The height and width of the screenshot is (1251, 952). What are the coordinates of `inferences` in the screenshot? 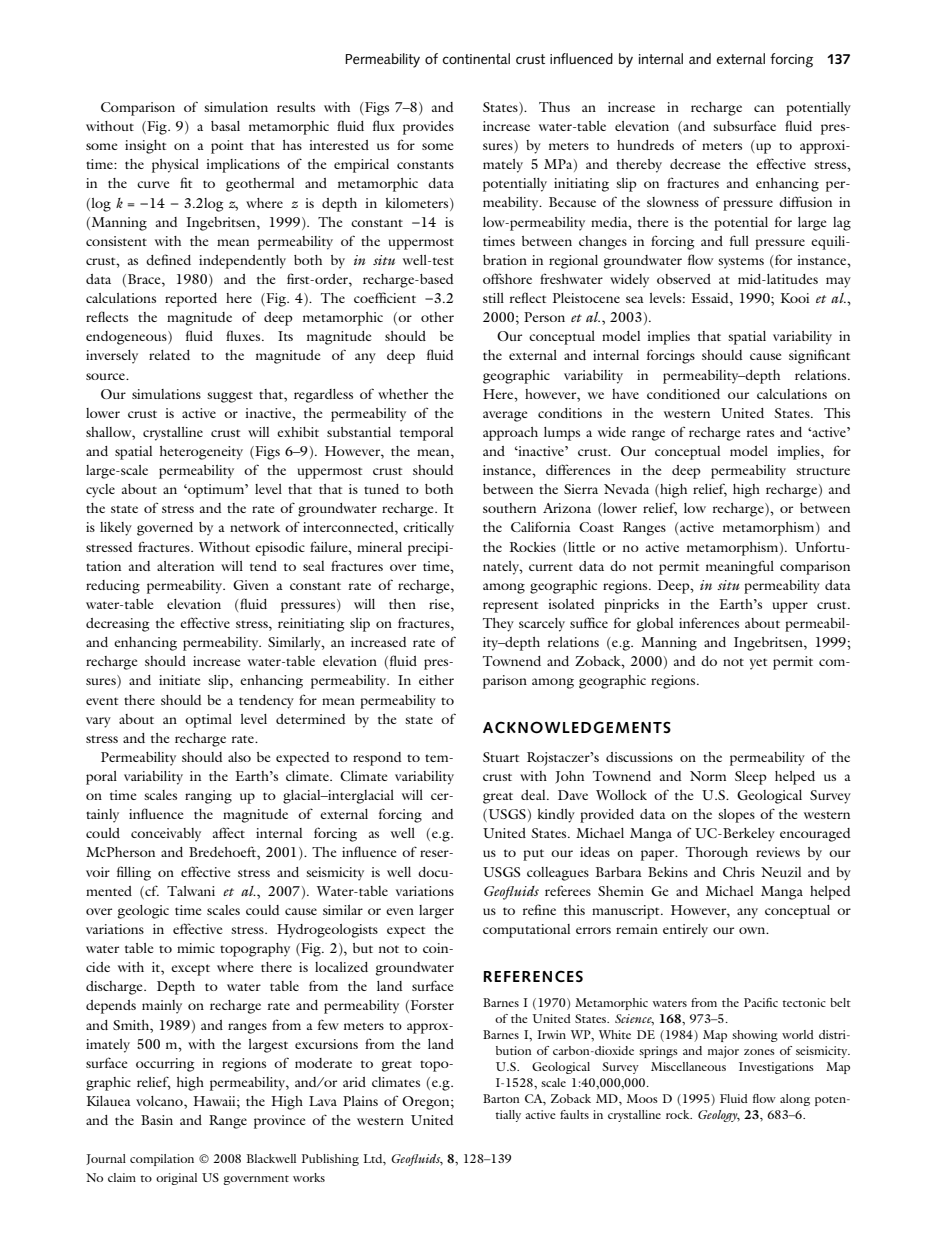 It's located at (709, 622).
